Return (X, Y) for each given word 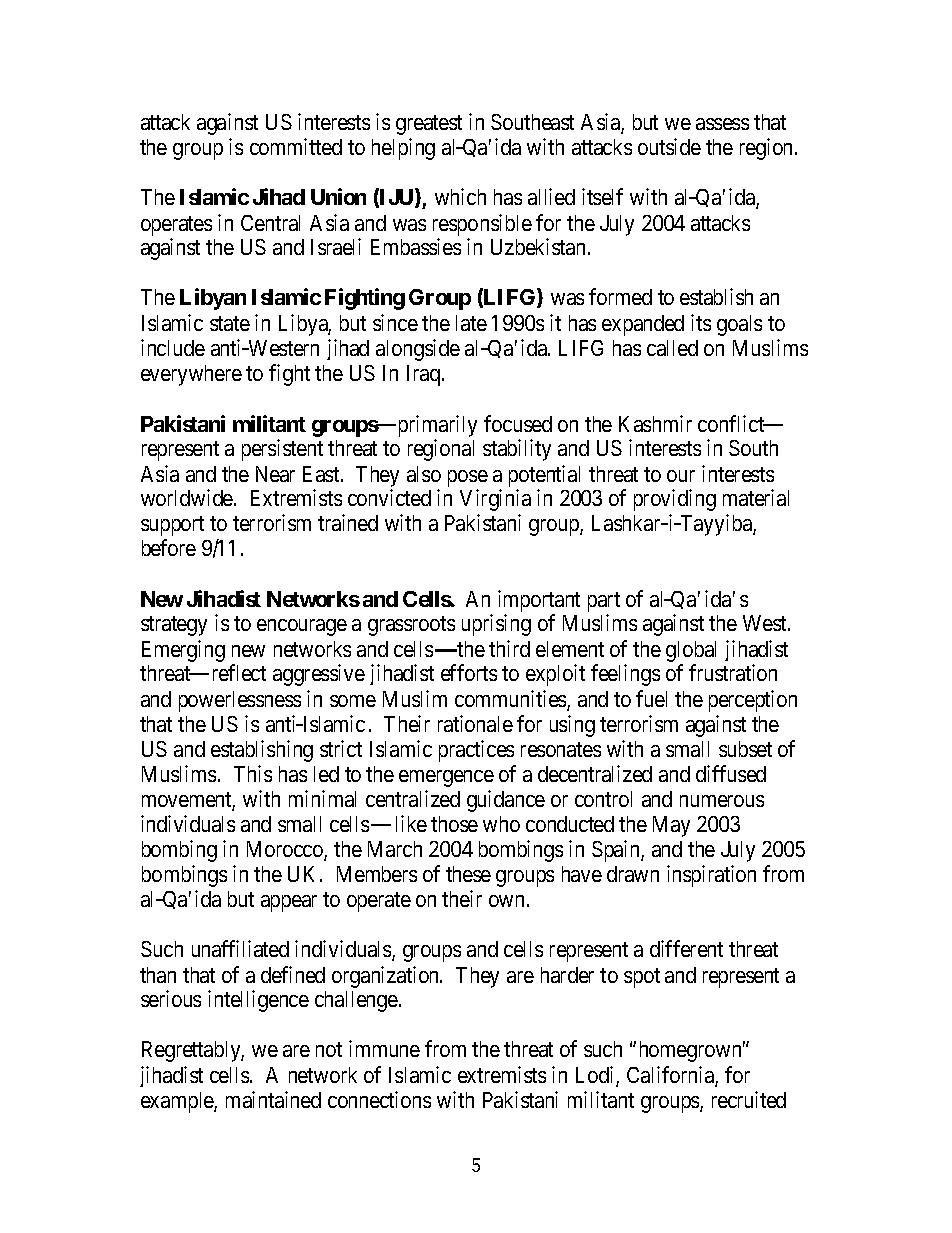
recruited (749, 1099)
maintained (273, 1099)
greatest (429, 125)
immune (384, 1048)
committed (296, 146)
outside (669, 146)
